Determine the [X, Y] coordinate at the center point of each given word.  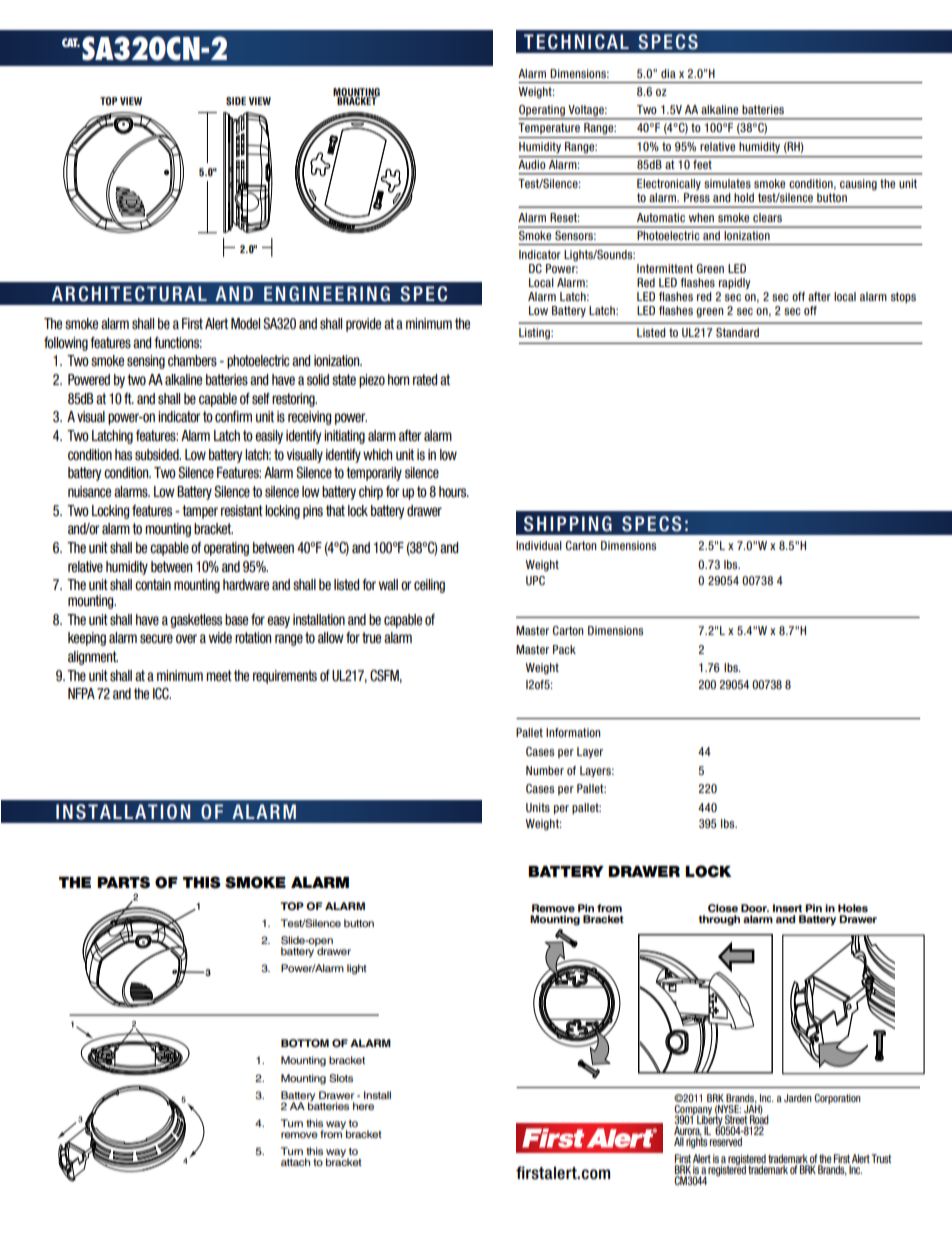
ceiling [429, 586]
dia [668, 73]
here [363, 1106]
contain [153, 585]
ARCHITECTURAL [129, 294]
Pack [564, 649]
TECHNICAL [576, 42]
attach [295, 1162]
